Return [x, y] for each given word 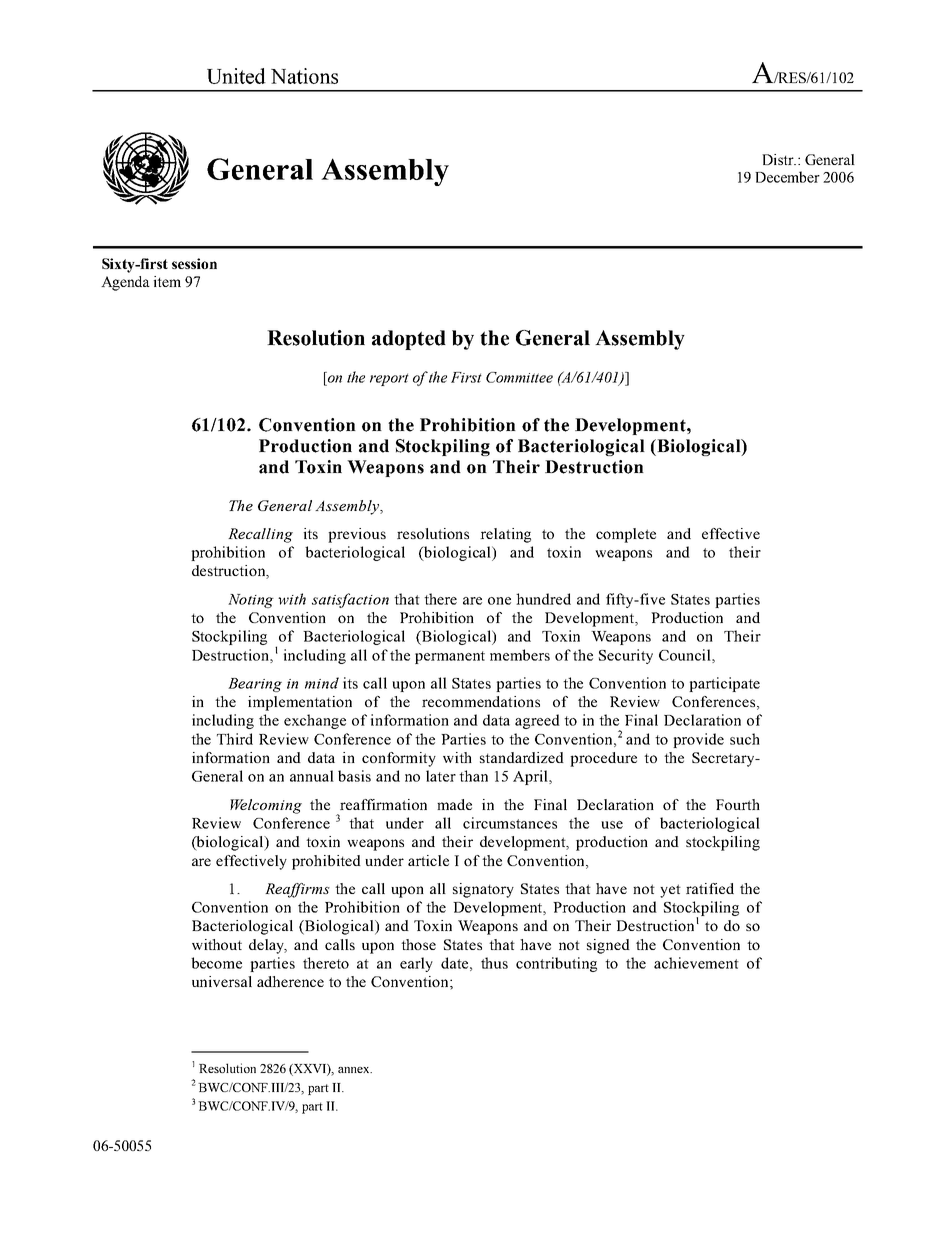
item [167, 281]
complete [626, 535]
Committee [519, 377]
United [236, 76]
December [787, 177]
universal [222, 981]
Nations [304, 76]
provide [698, 740]
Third [235, 739]
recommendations [481, 701]
